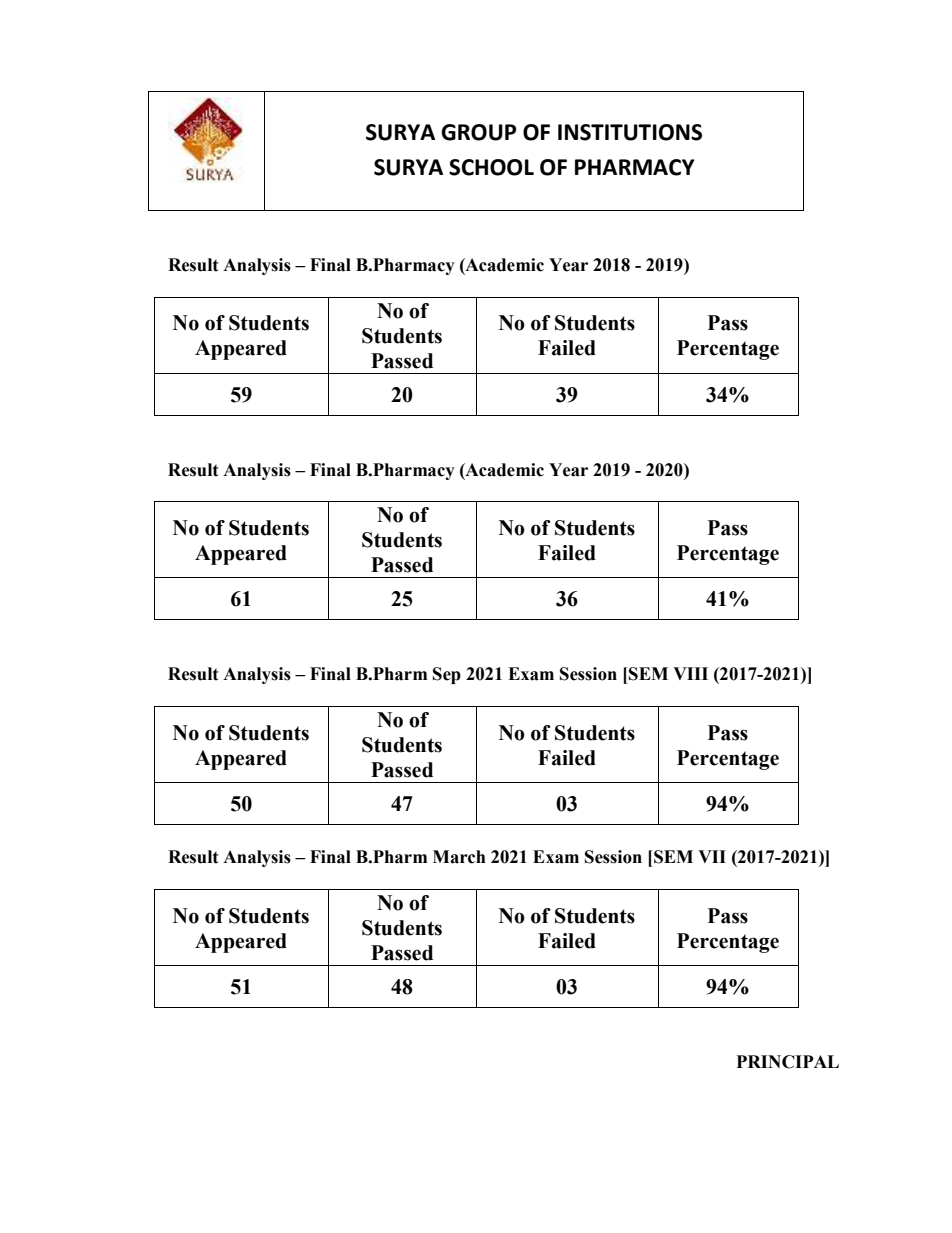 The image size is (952, 1233). I want to click on VIII, so click(690, 673).
